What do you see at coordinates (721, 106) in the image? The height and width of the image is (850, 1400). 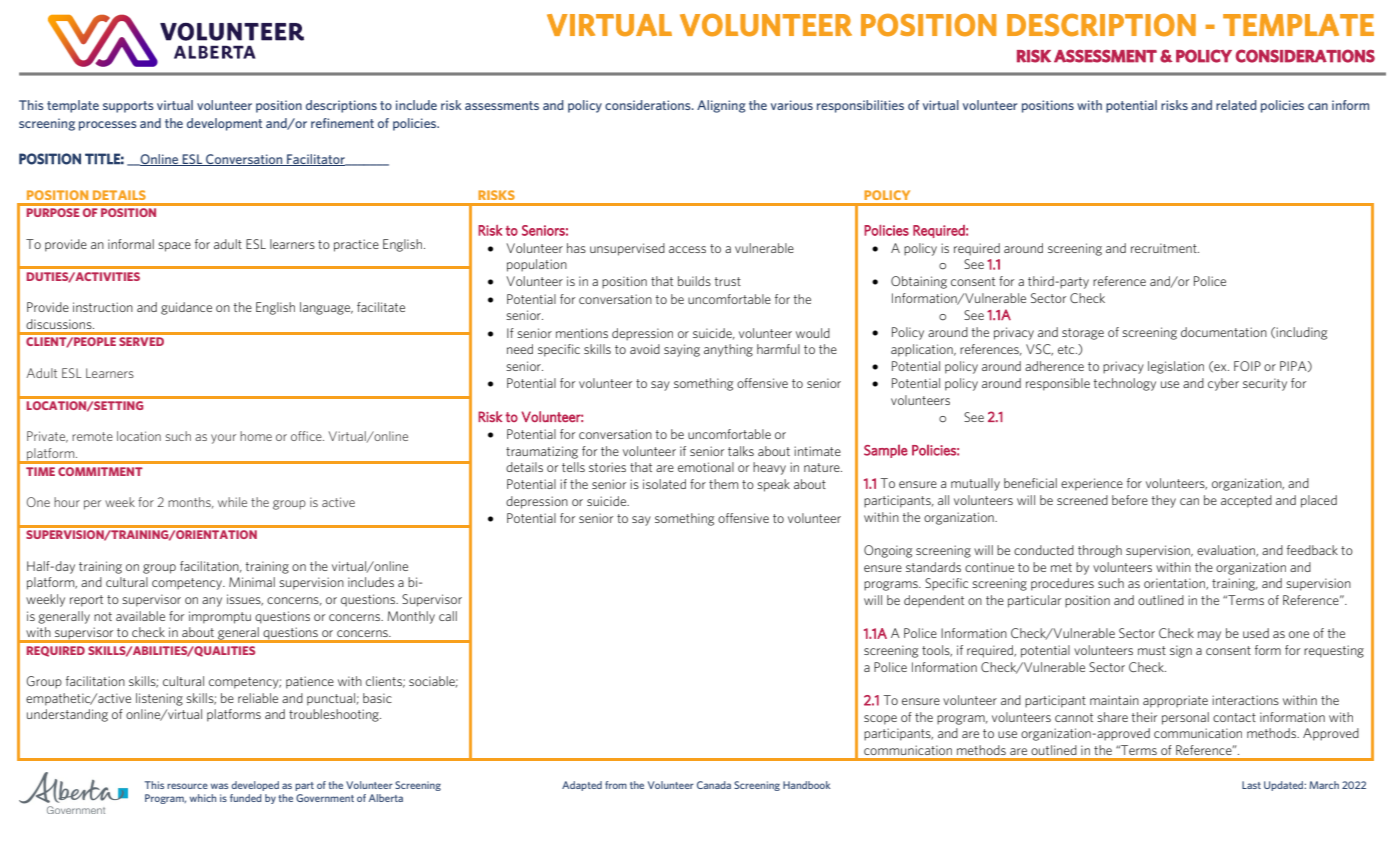 I see `Aligning` at bounding box center [721, 106].
